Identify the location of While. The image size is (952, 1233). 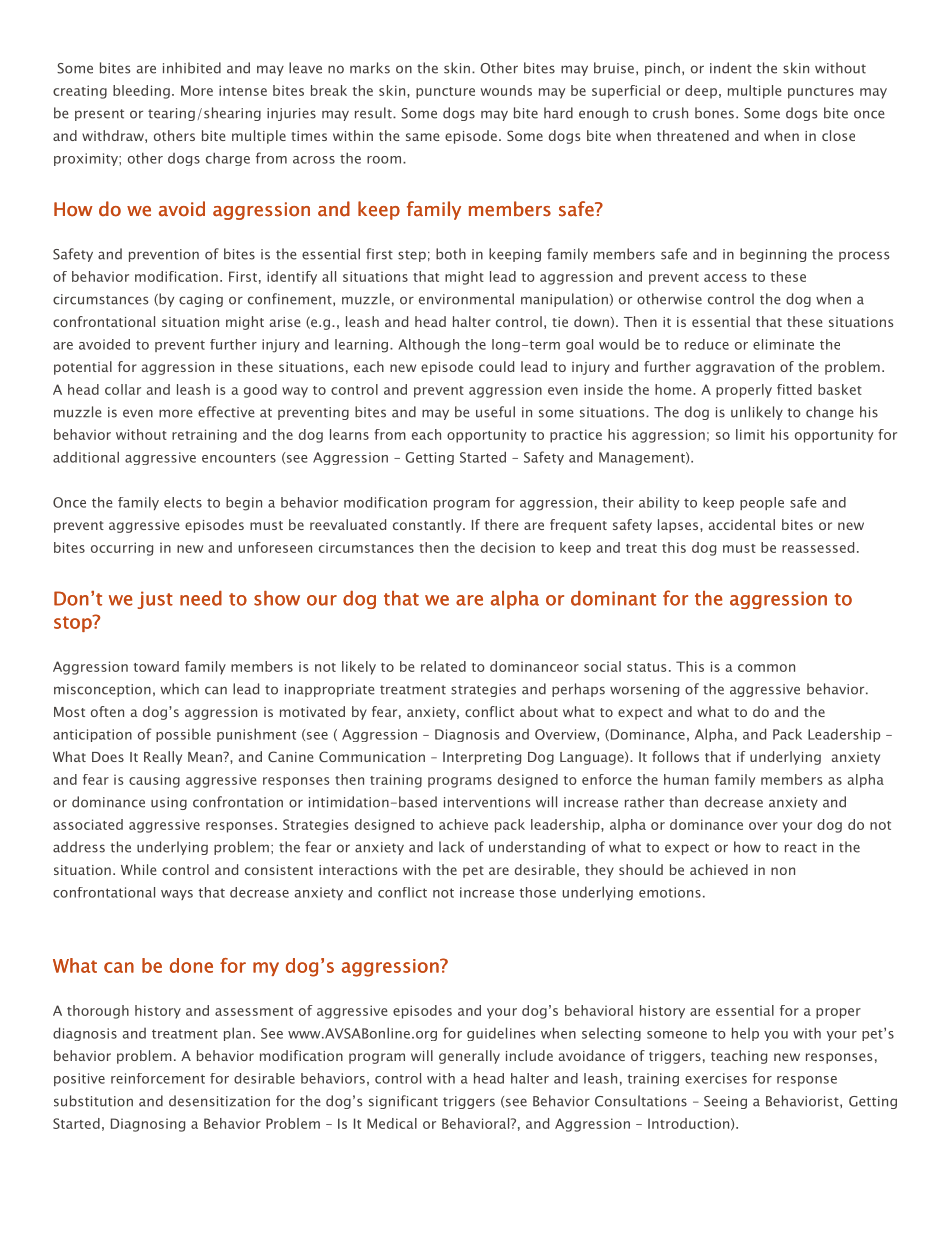
(139, 869).
